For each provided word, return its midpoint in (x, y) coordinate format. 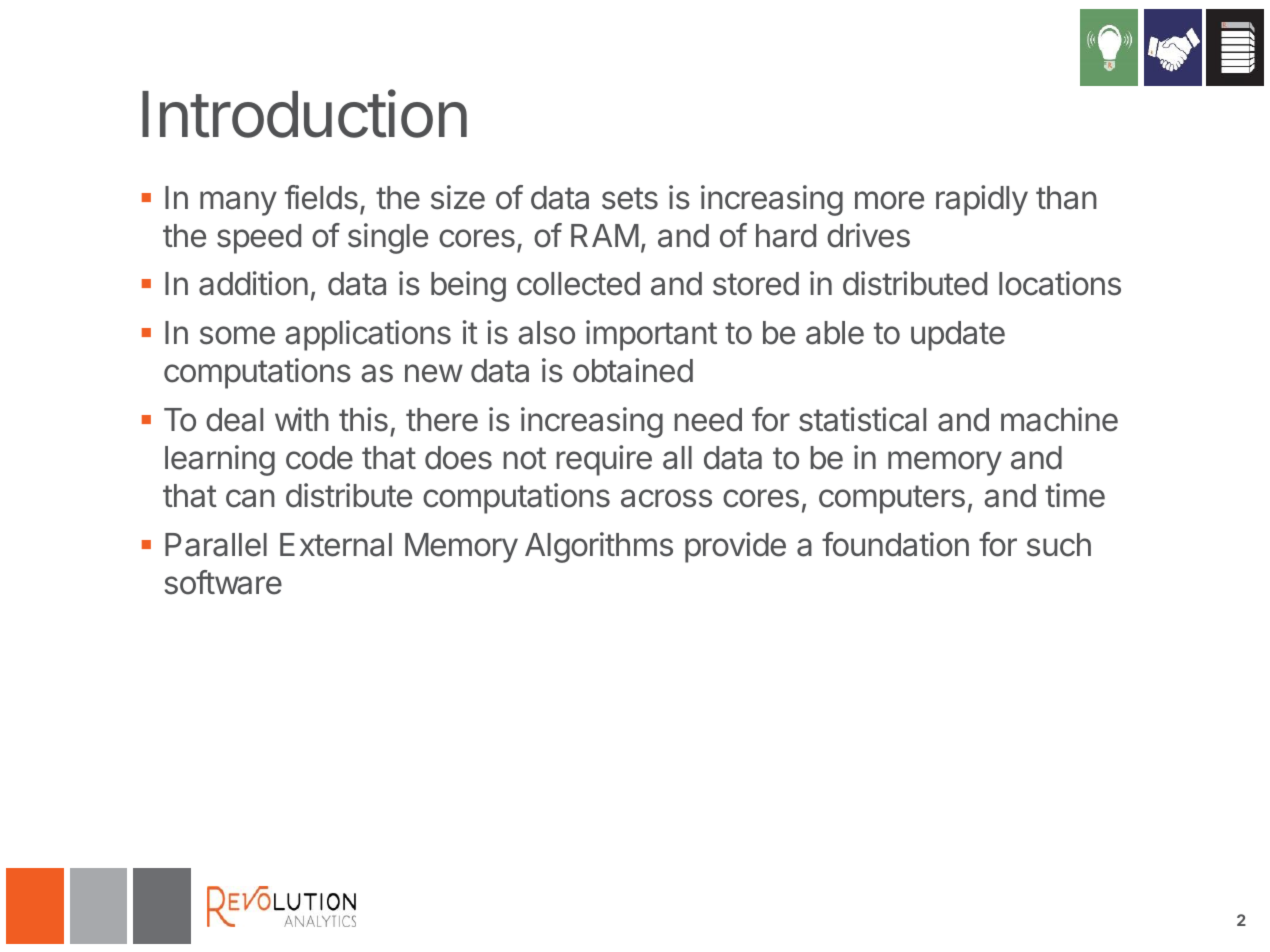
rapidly (982, 200)
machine (1059, 419)
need (708, 420)
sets (630, 198)
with (302, 419)
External (336, 545)
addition (253, 283)
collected (578, 284)
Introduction (304, 113)
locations (1060, 283)
